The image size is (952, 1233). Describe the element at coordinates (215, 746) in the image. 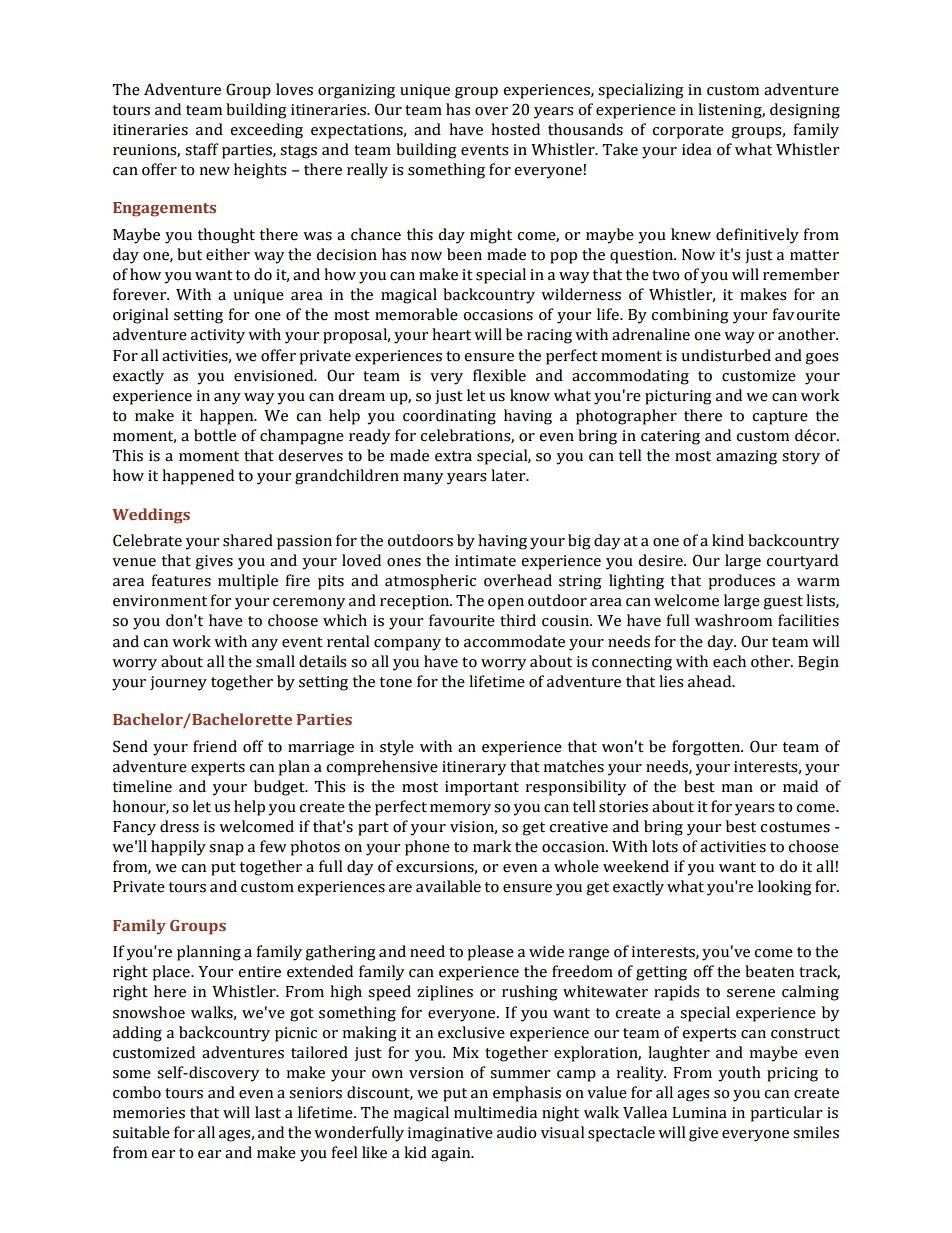

I see `friend` at that location.
